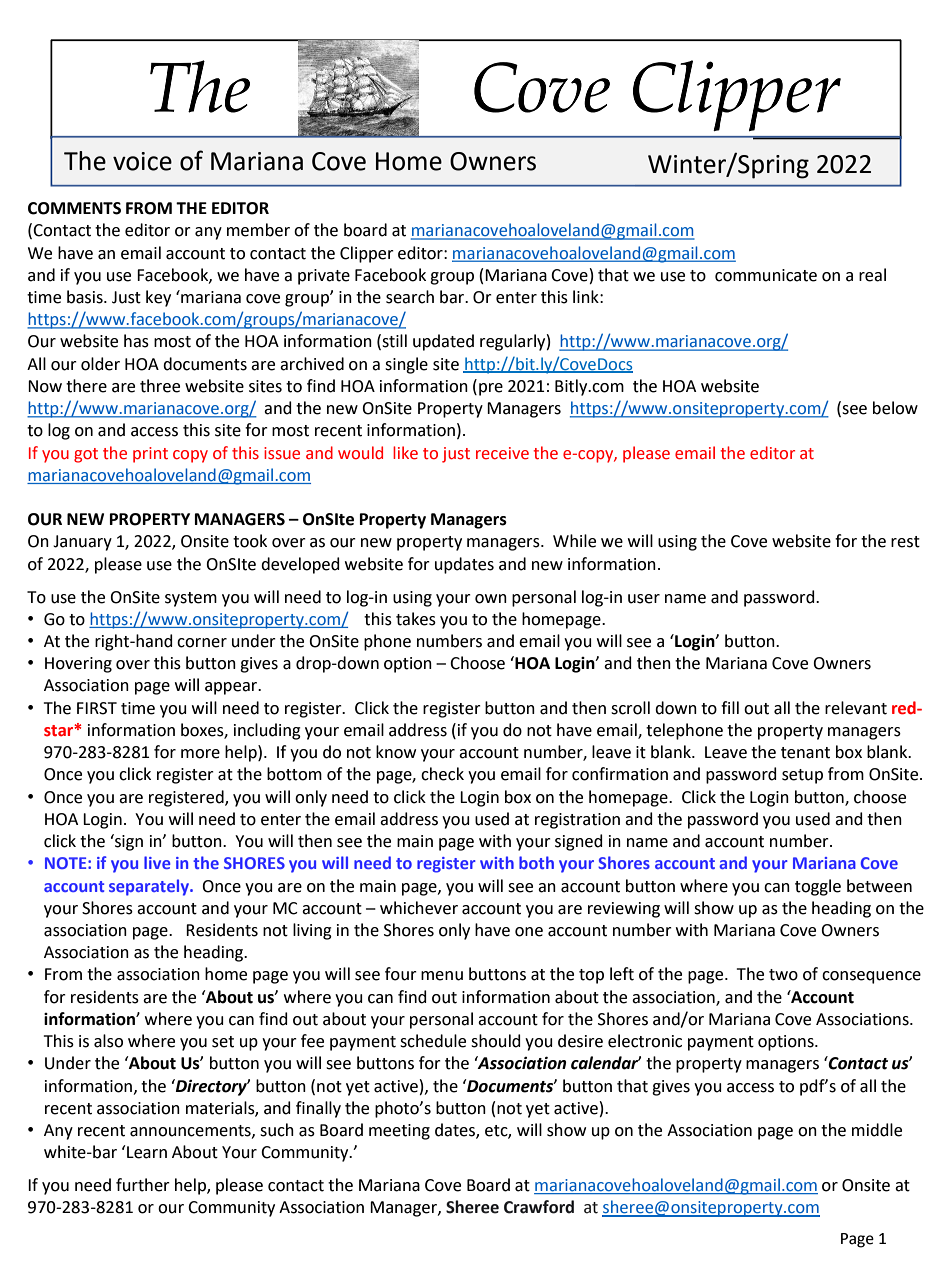  What do you see at coordinates (766, 275) in the screenshot?
I see `communicate` at bounding box center [766, 275].
